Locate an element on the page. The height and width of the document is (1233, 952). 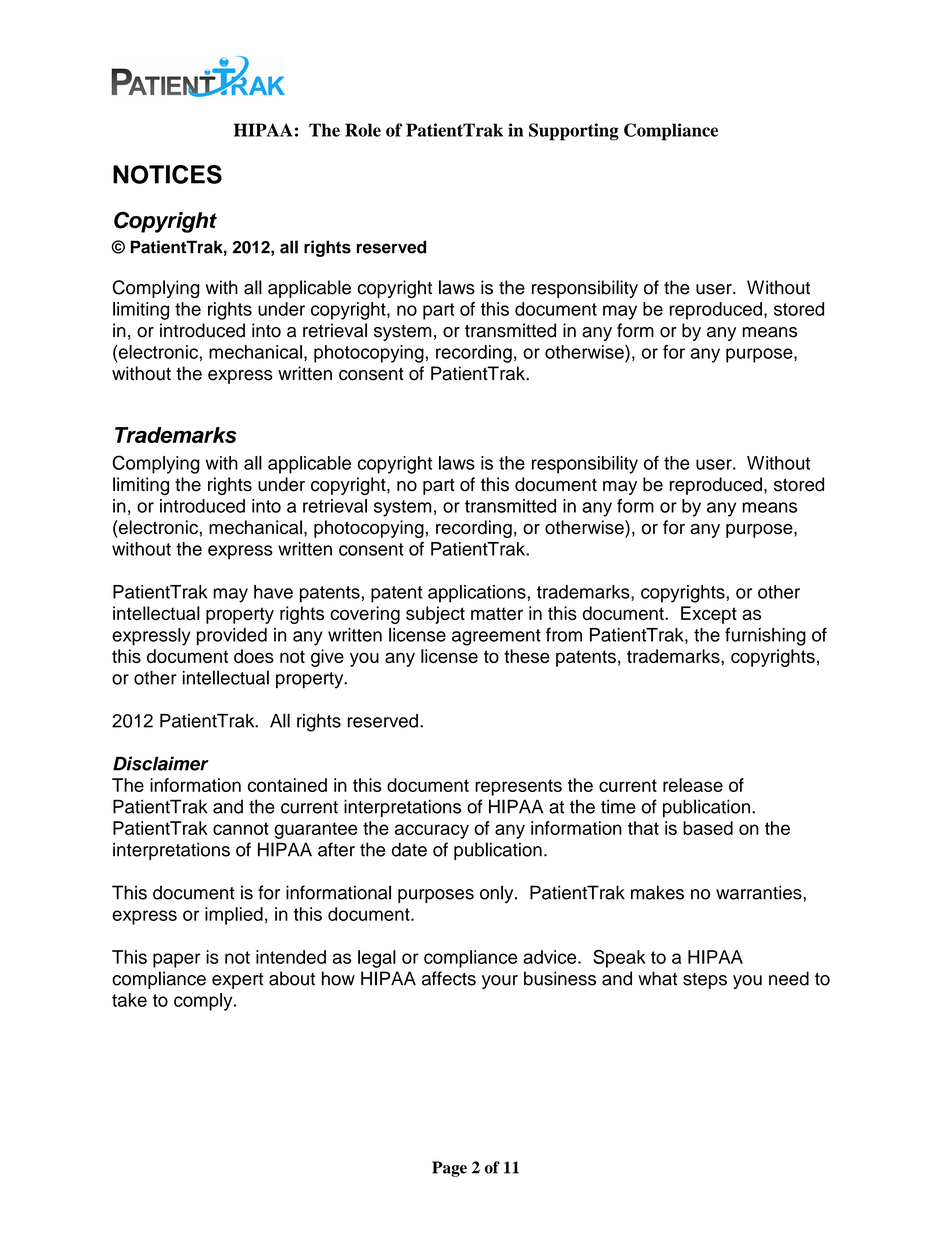
Page is located at coordinates (449, 1169).
